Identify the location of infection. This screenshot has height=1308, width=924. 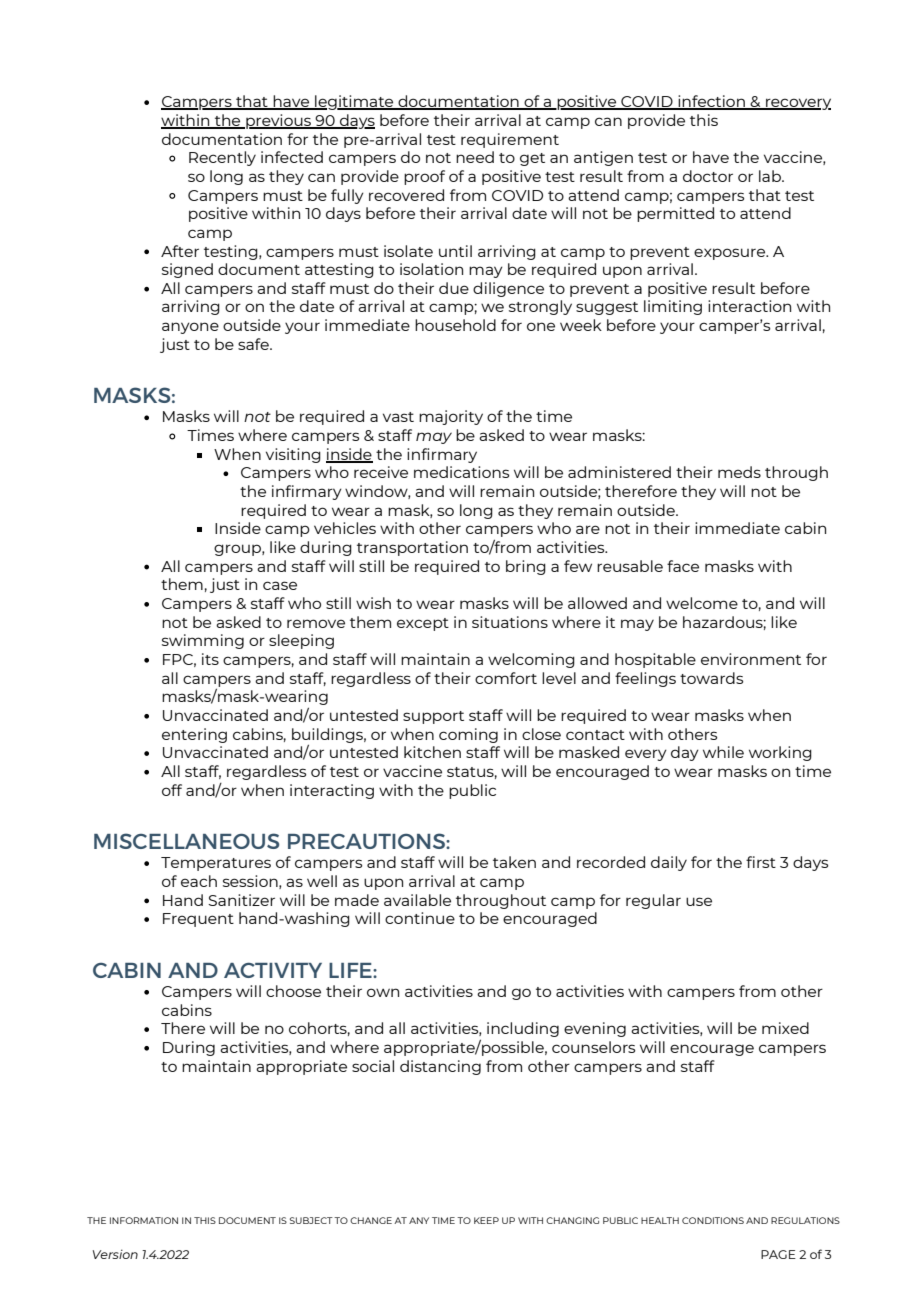
(711, 102).
